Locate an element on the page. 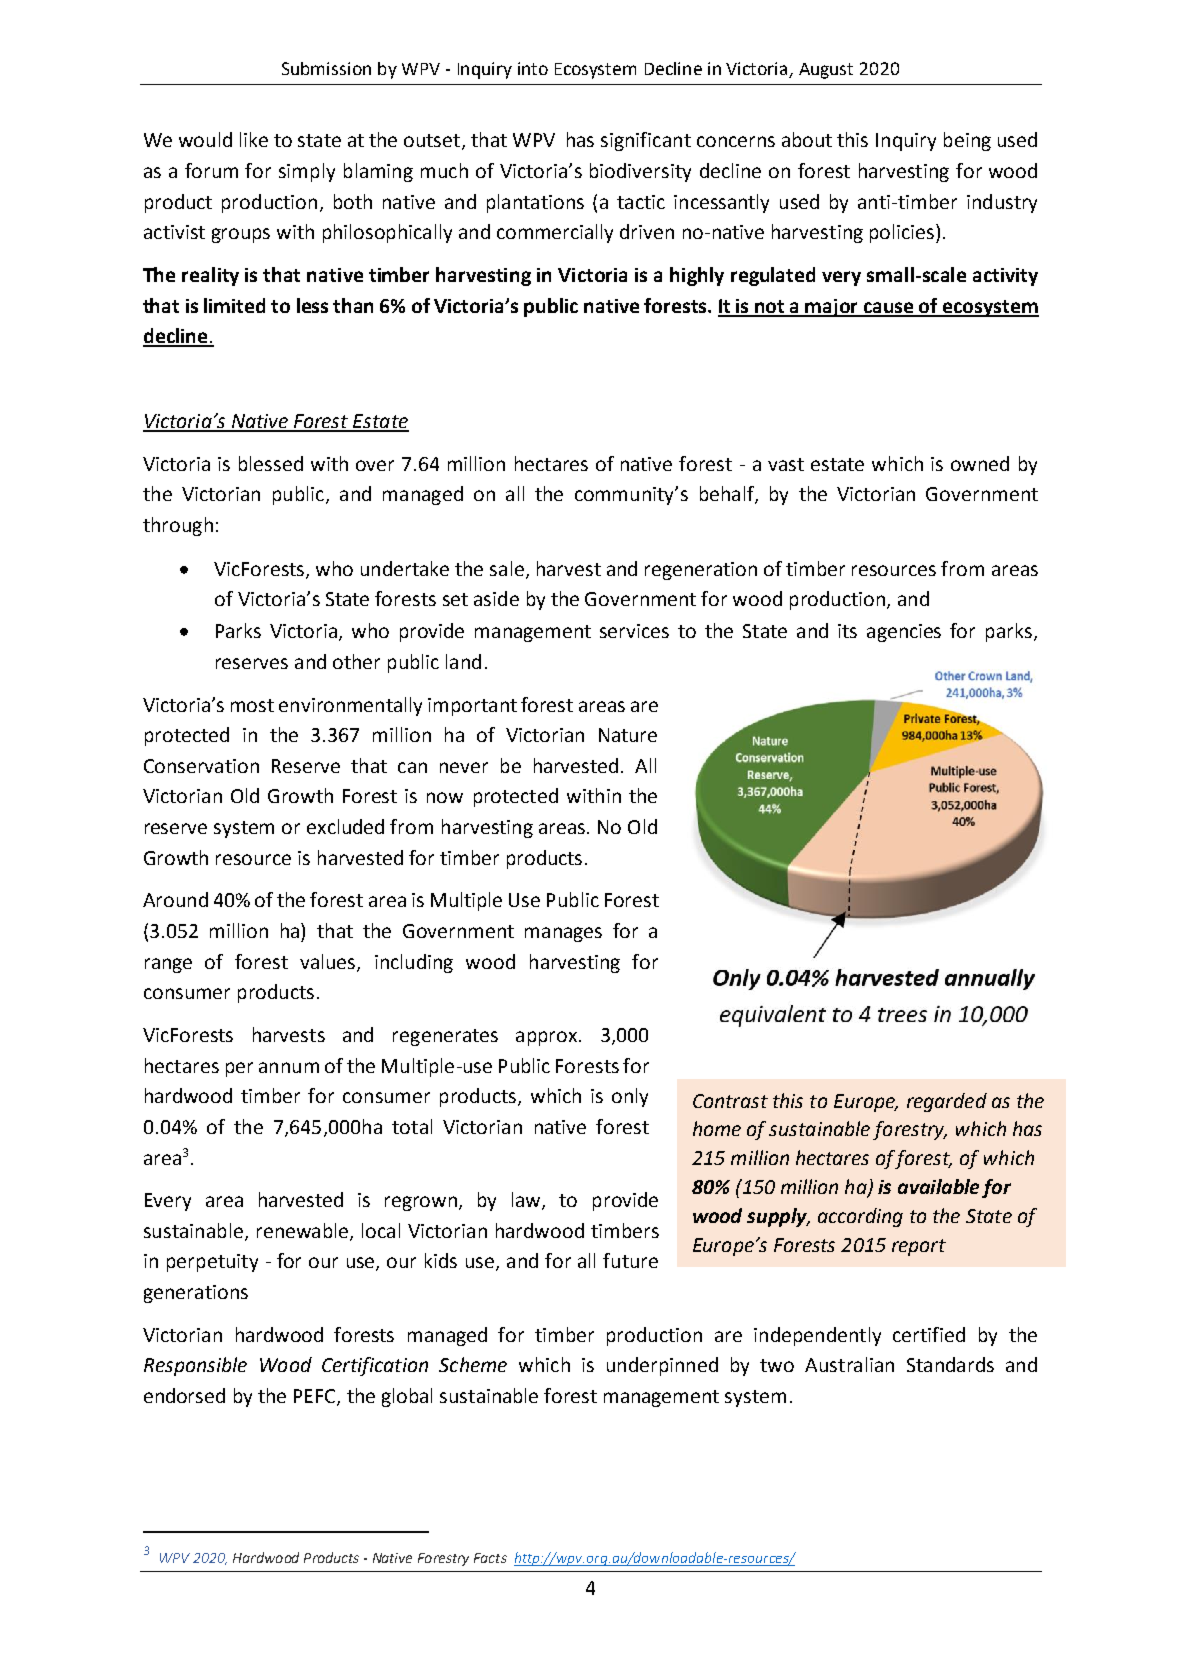  significant is located at coordinates (646, 141).
